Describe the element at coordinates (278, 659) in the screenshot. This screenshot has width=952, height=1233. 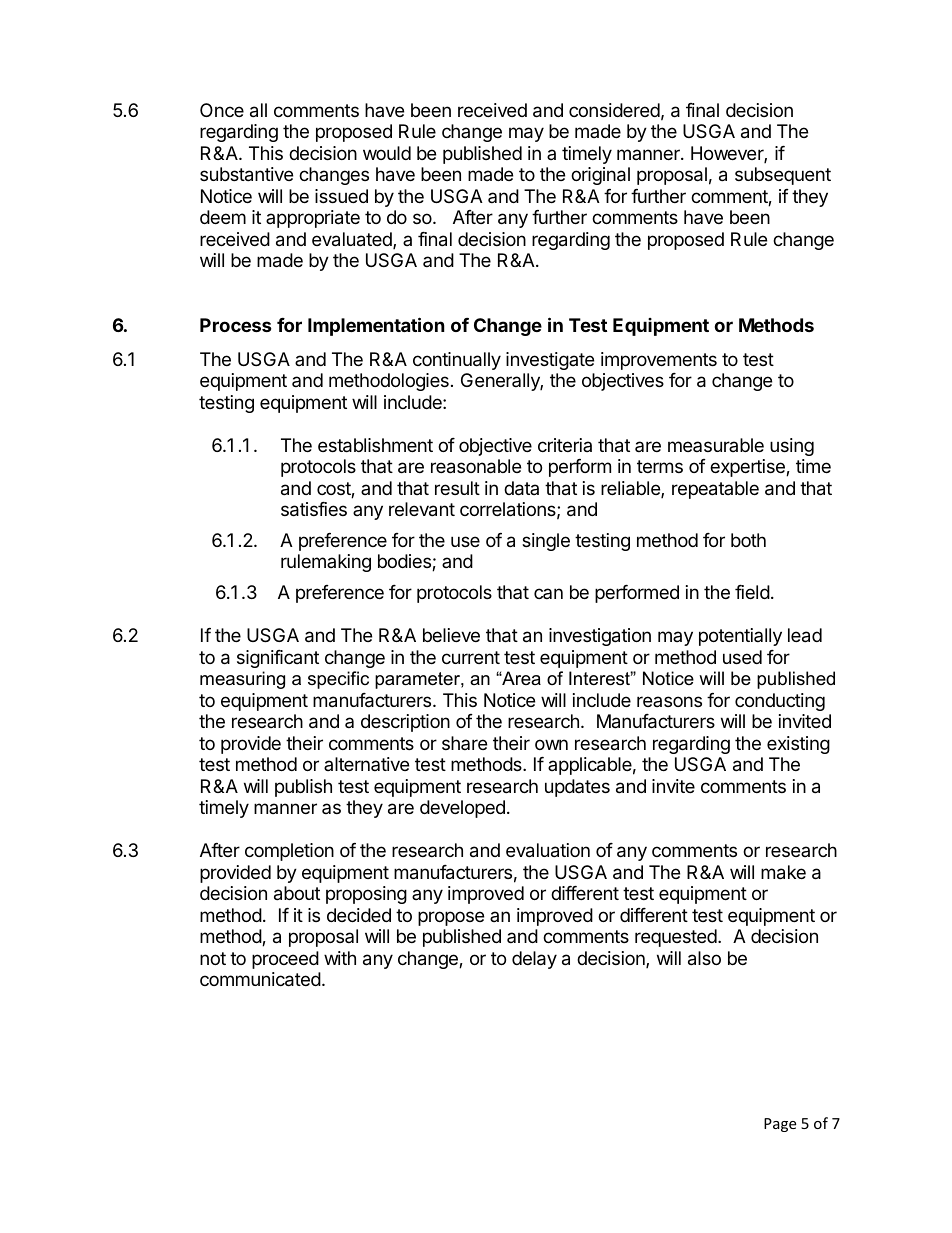
I see `significant` at that location.
